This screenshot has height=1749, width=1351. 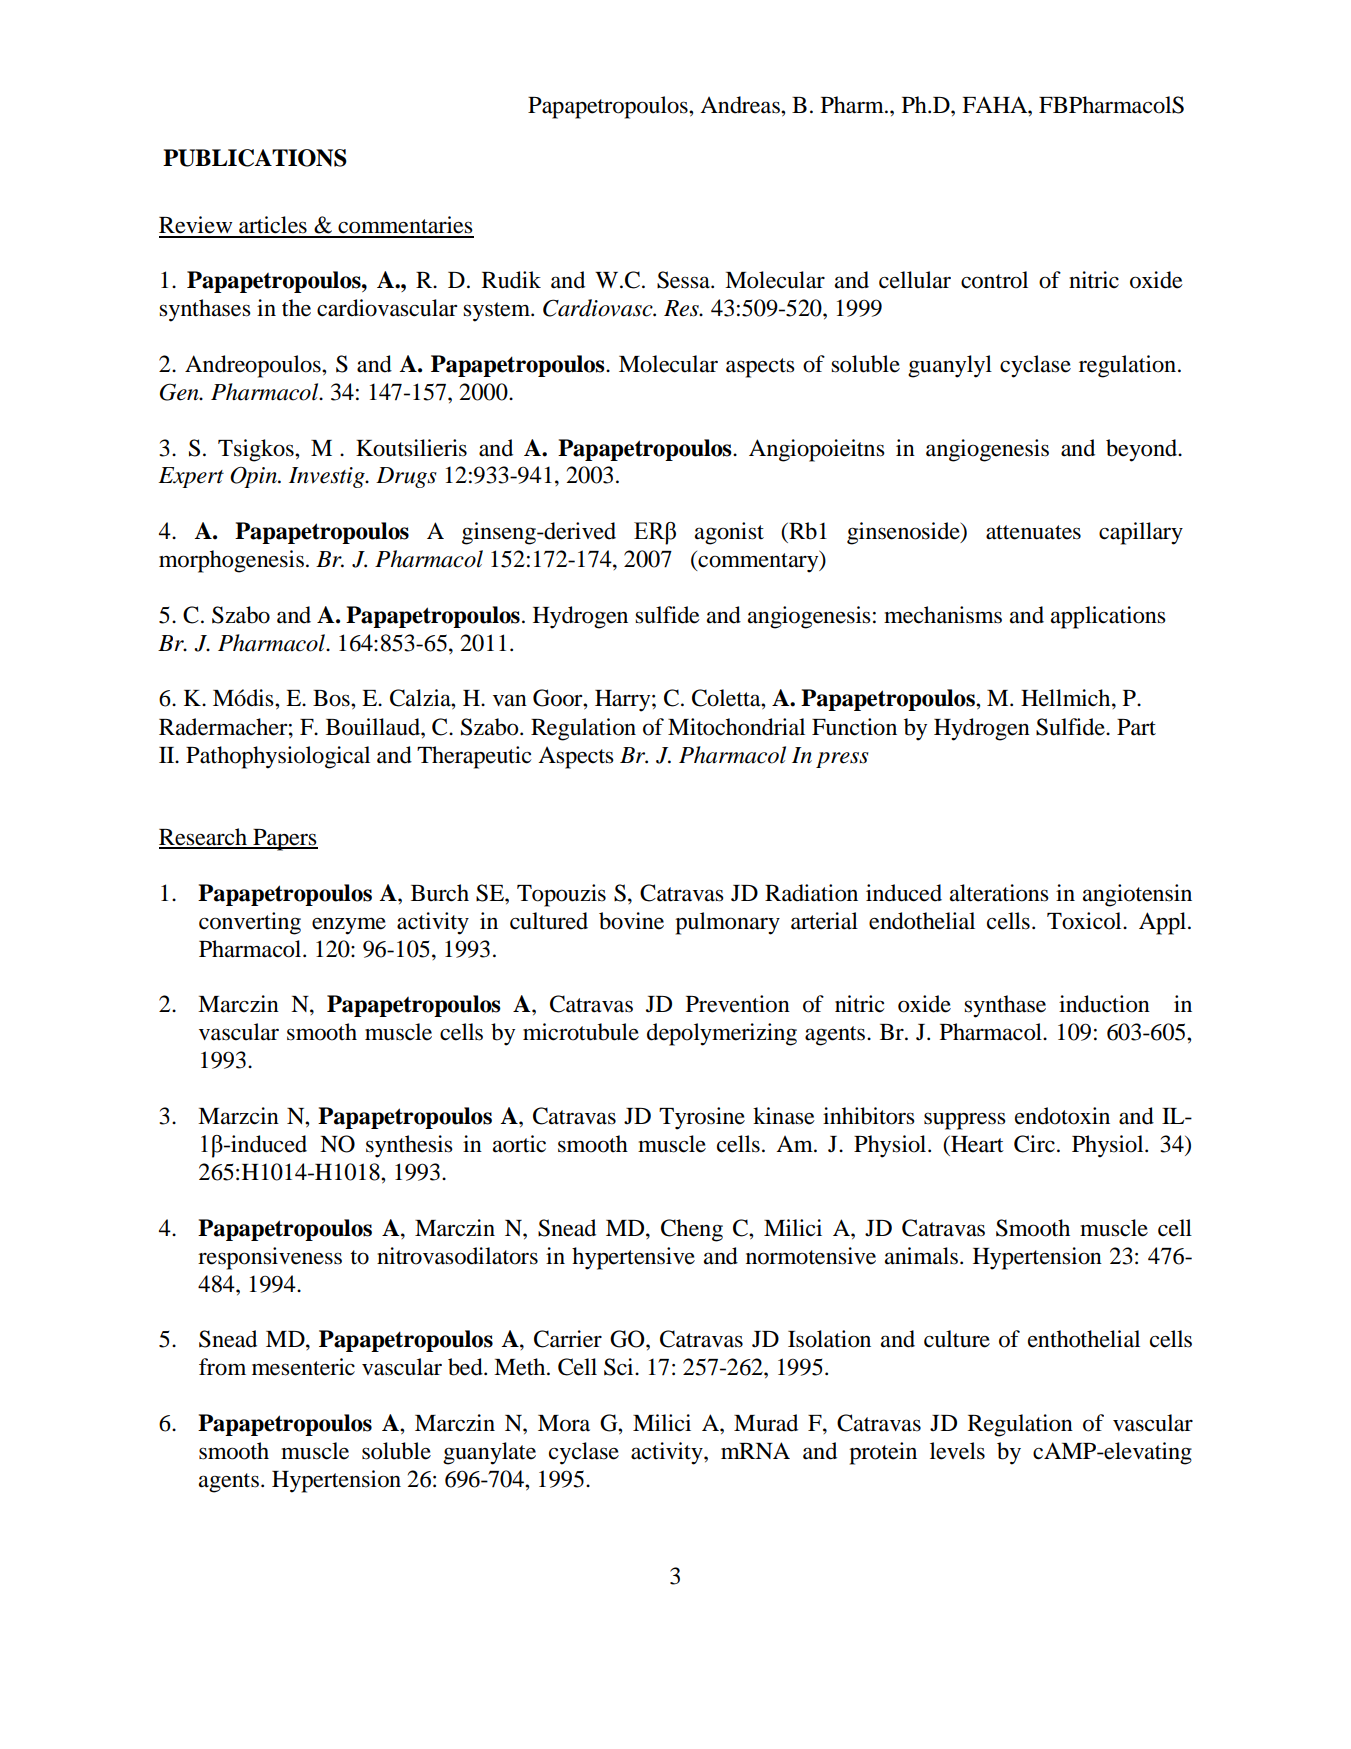 I want to click on Sci, so click(x=620, y=1367).
